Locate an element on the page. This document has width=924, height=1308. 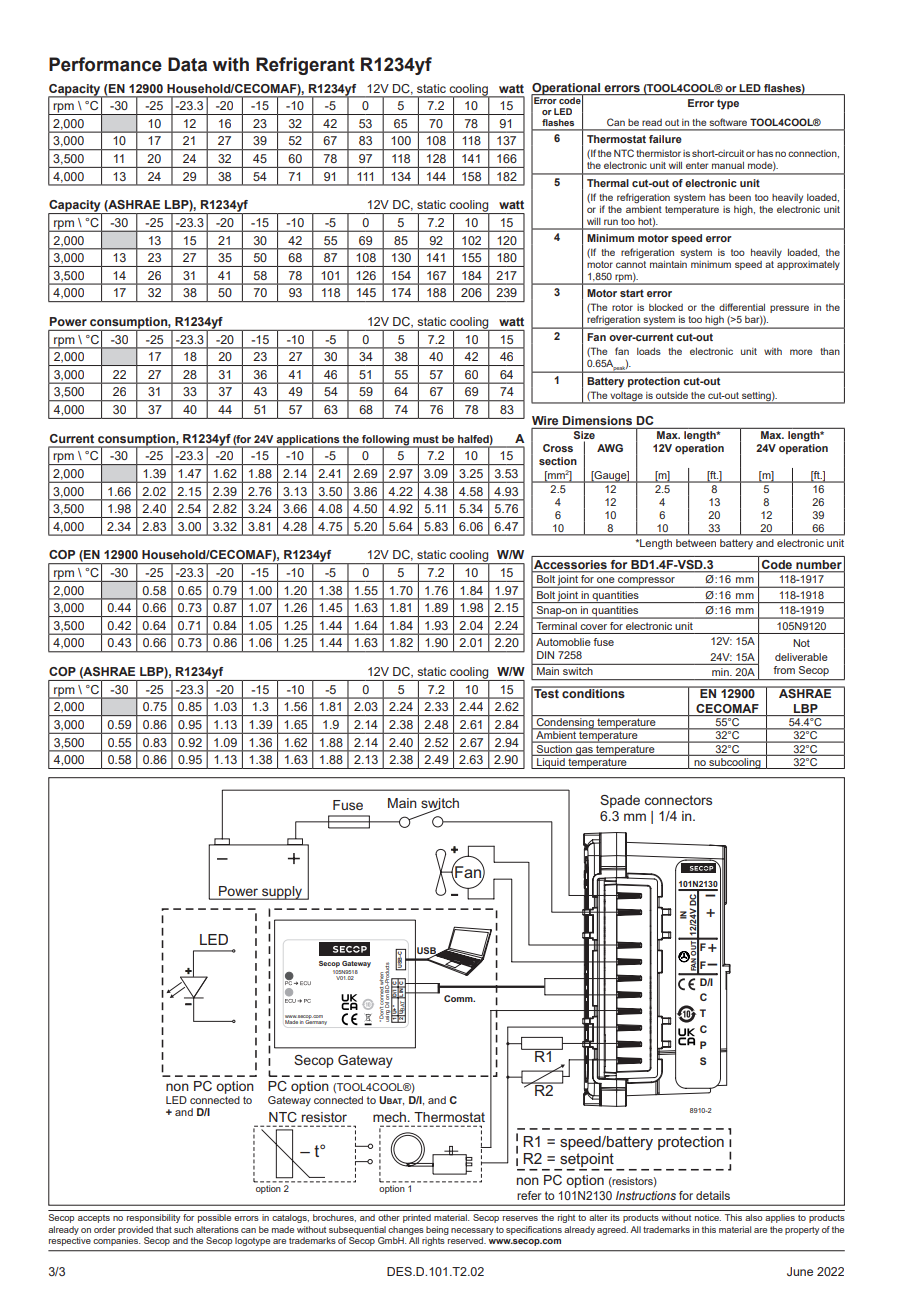
Data is located at coordinates (187, 64).
